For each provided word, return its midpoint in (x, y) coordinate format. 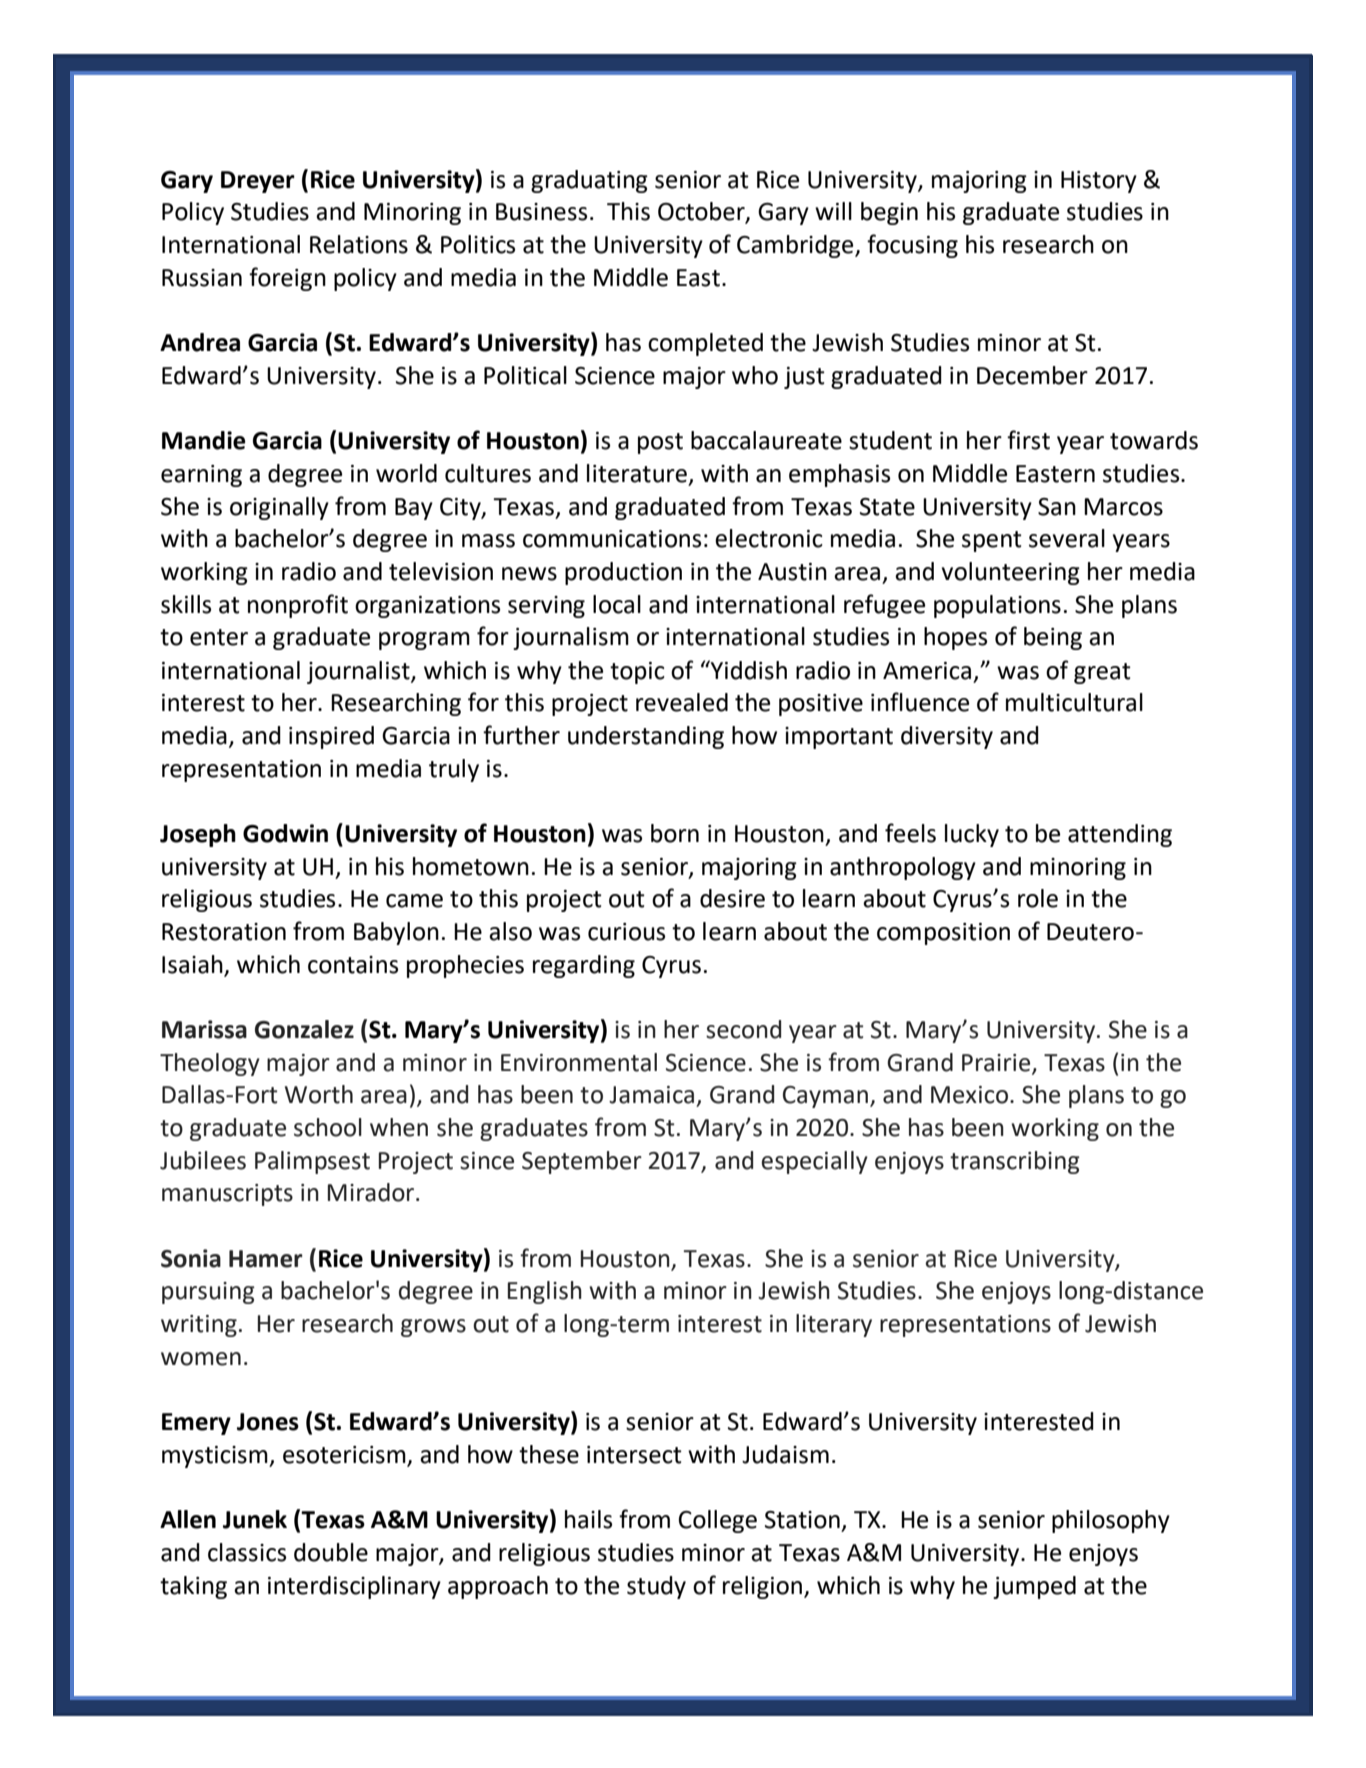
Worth (319, 1094)
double (331, 1552)
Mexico (969, 1095)
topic (637, 673)
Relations (359, 244)
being (1053, 638)
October (702, 212)
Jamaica (651, 1095)
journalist (359, 672)
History (1099, 182)
